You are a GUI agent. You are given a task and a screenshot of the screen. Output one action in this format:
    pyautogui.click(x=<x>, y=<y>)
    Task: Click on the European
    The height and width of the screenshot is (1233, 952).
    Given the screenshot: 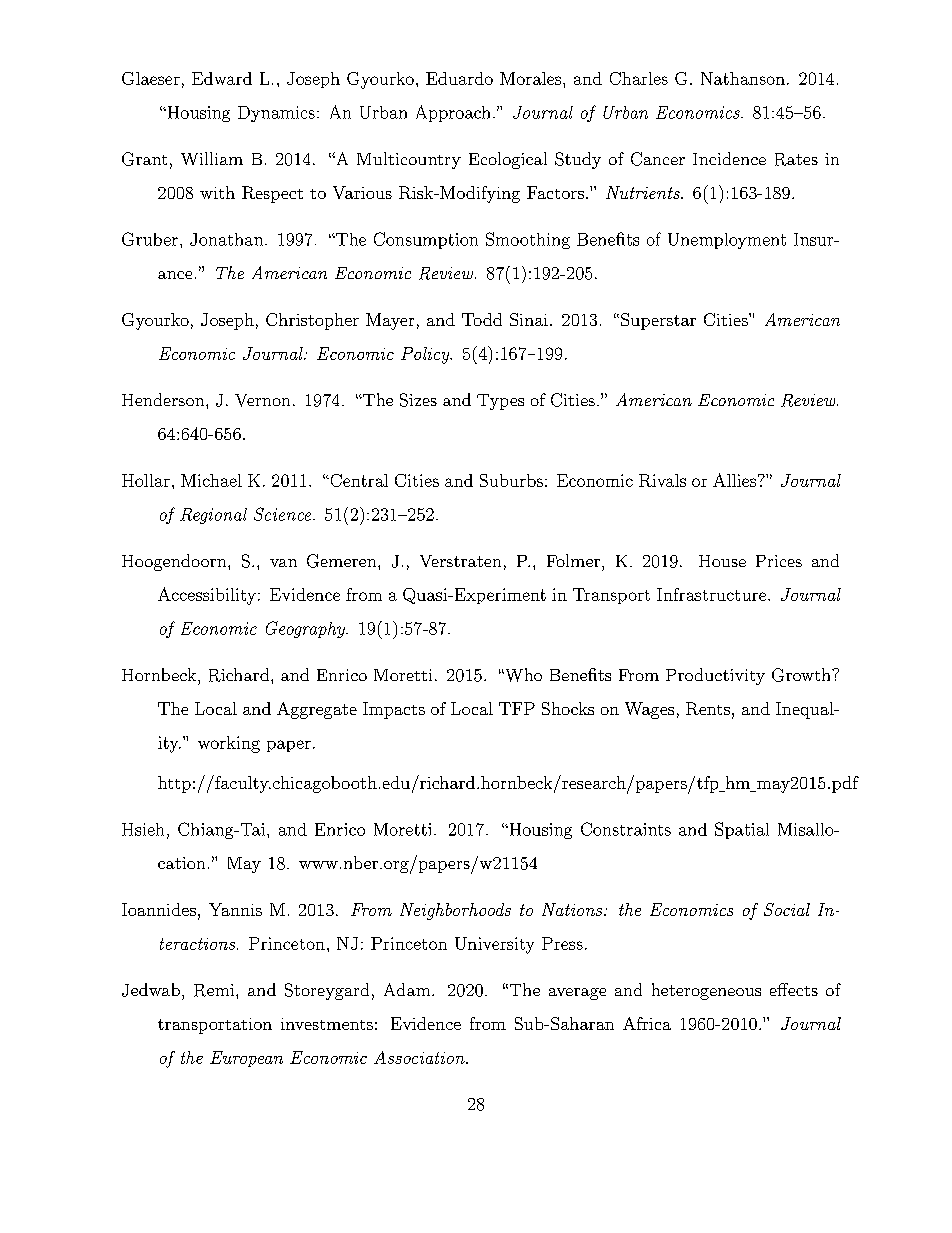 What is the action you would take?
    pyautogui.click(x=246, y=1059)
